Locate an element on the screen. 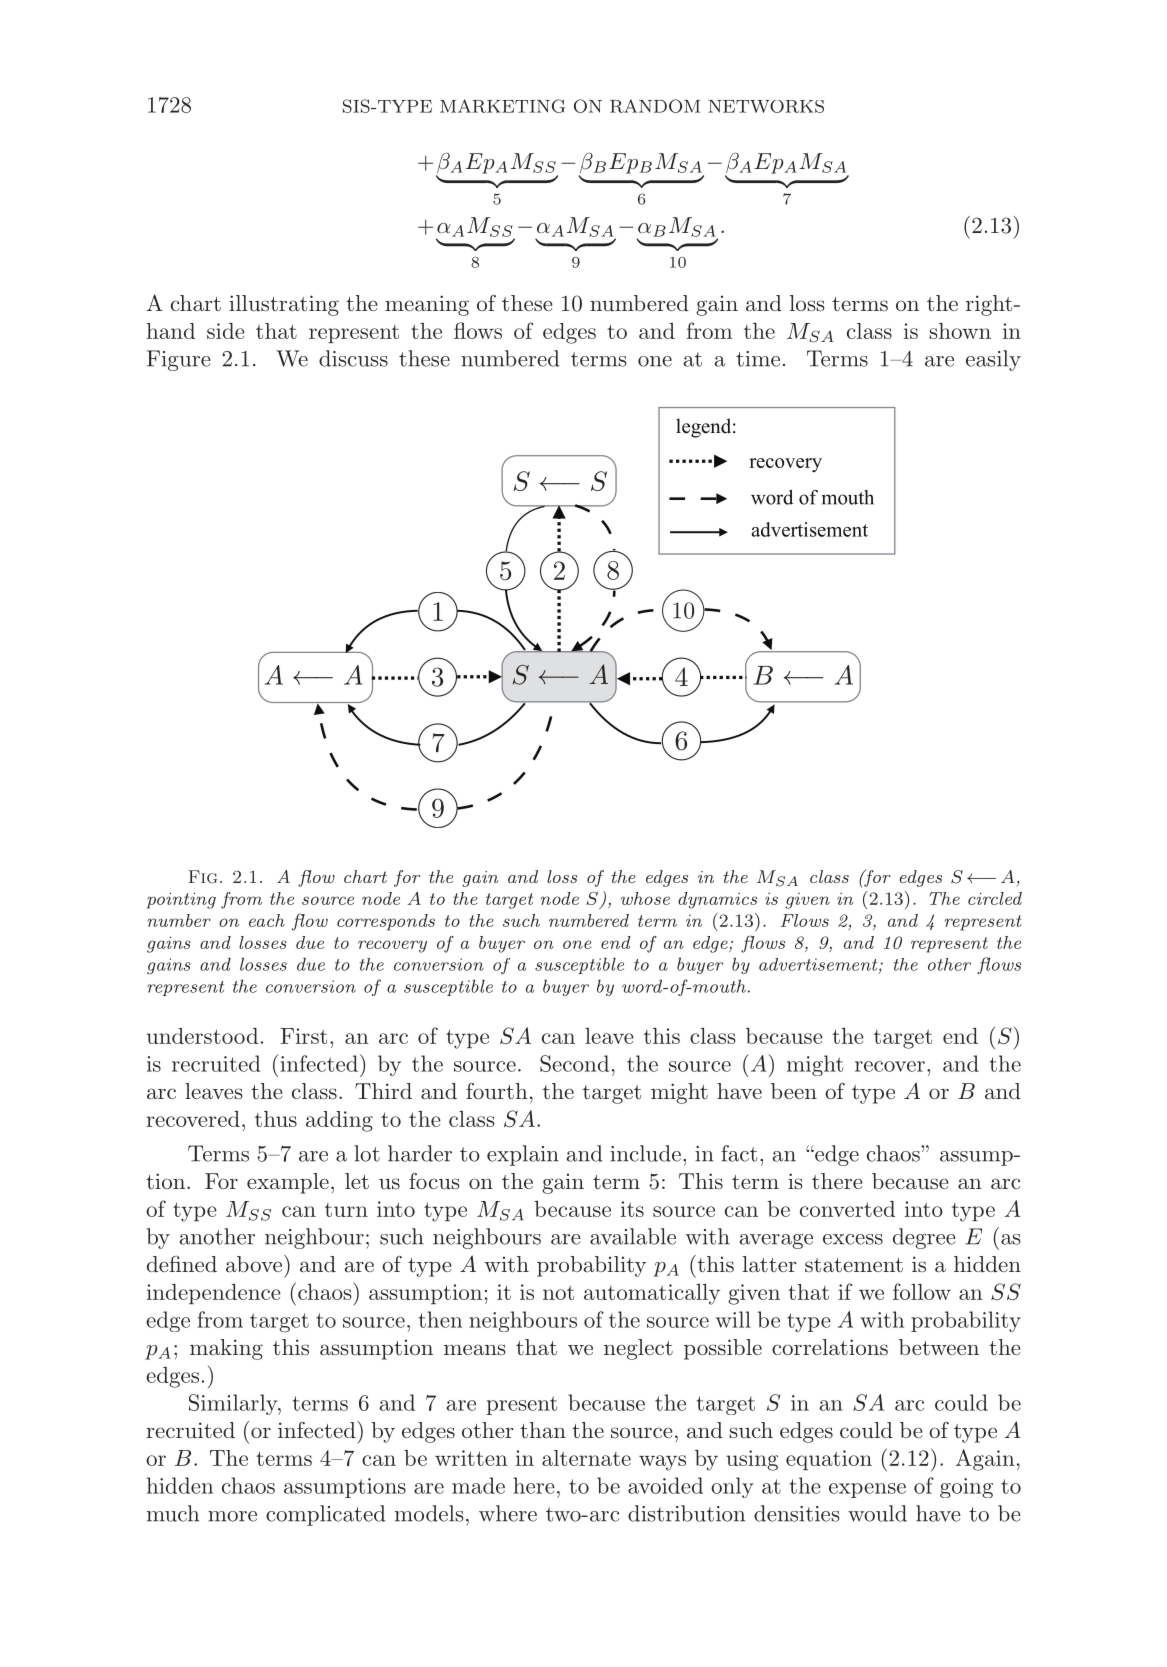 The height and width of the screenshot is (1667, 1167). alternate is located at coordinates (586, 1458).
